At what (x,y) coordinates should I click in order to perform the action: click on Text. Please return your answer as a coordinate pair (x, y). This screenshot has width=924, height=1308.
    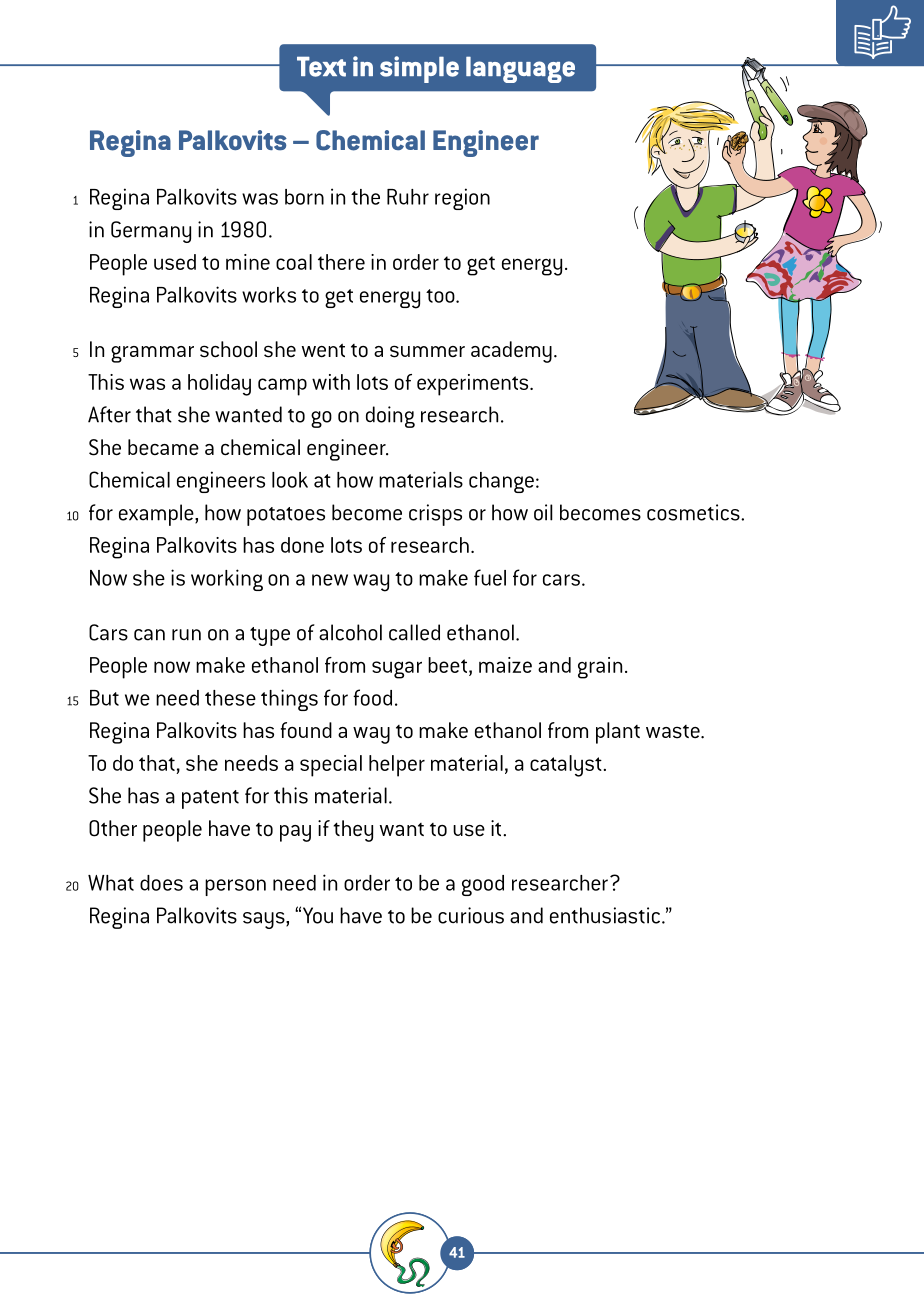
    Looking at the image, I should click on (321, 66).
